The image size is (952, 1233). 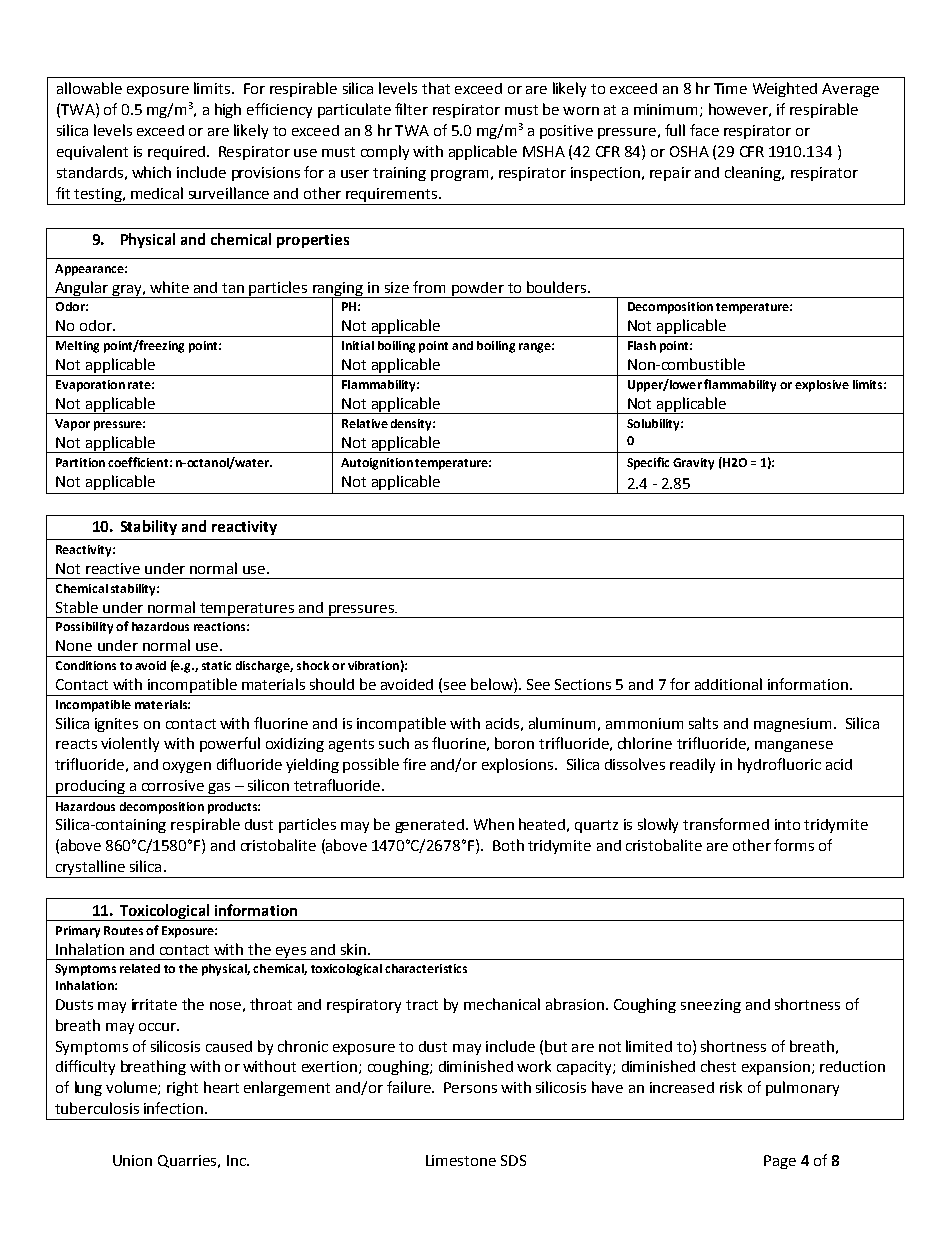 I want to click on infection, so click(x=173, y=1108).
